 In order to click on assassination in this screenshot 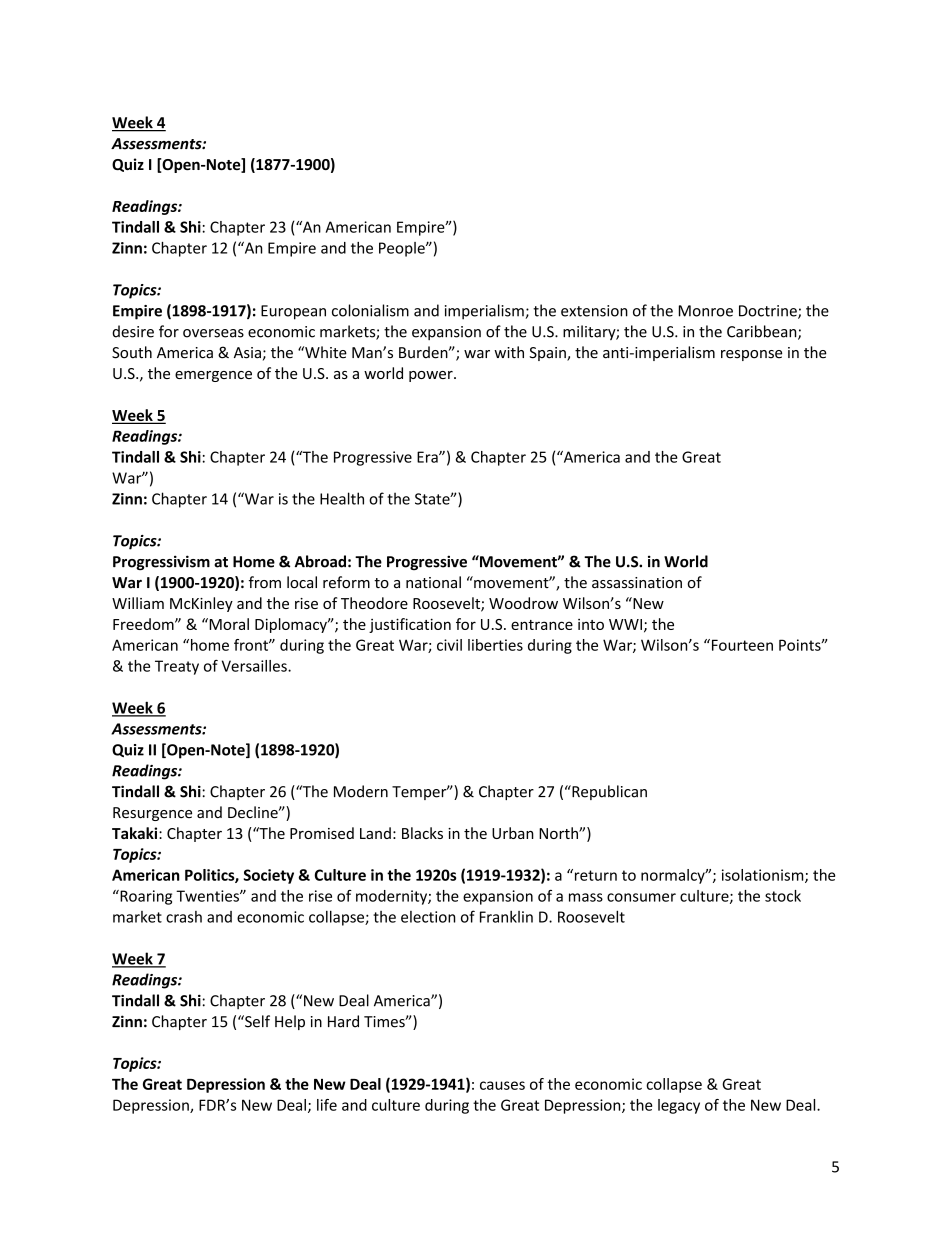, I will do `click(637, 583)`.
